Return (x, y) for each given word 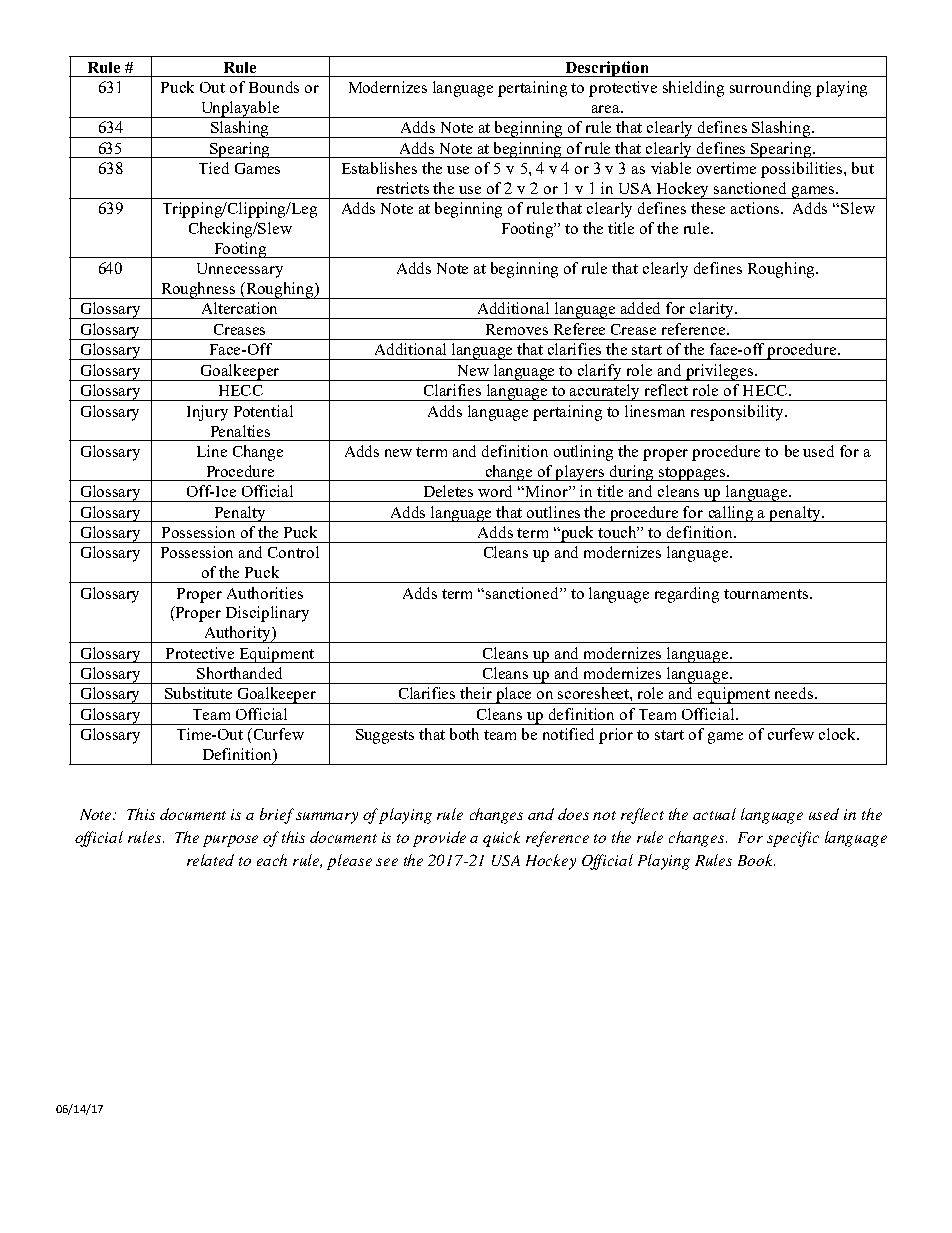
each (272, 860)
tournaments (767, 594)
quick (501, 839)
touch (618, 532)
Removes (517, 329)
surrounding (770, 89)
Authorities (265, 593)
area (607, 109)
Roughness (198, 290)
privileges (720, 372)
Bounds (274, 87)
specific (793, 839)
